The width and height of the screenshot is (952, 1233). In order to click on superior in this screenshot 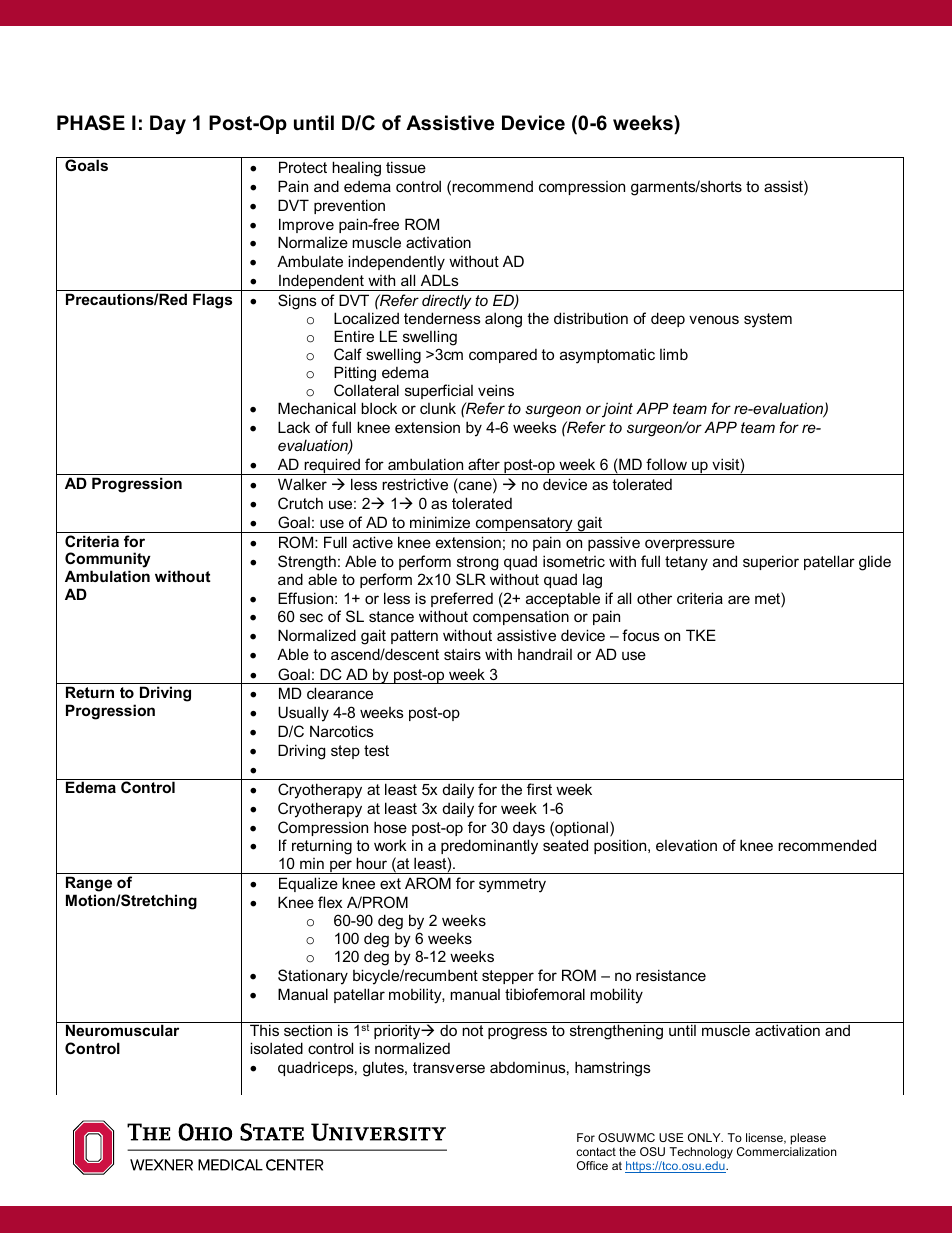, I will do `click(771, 562)`.
